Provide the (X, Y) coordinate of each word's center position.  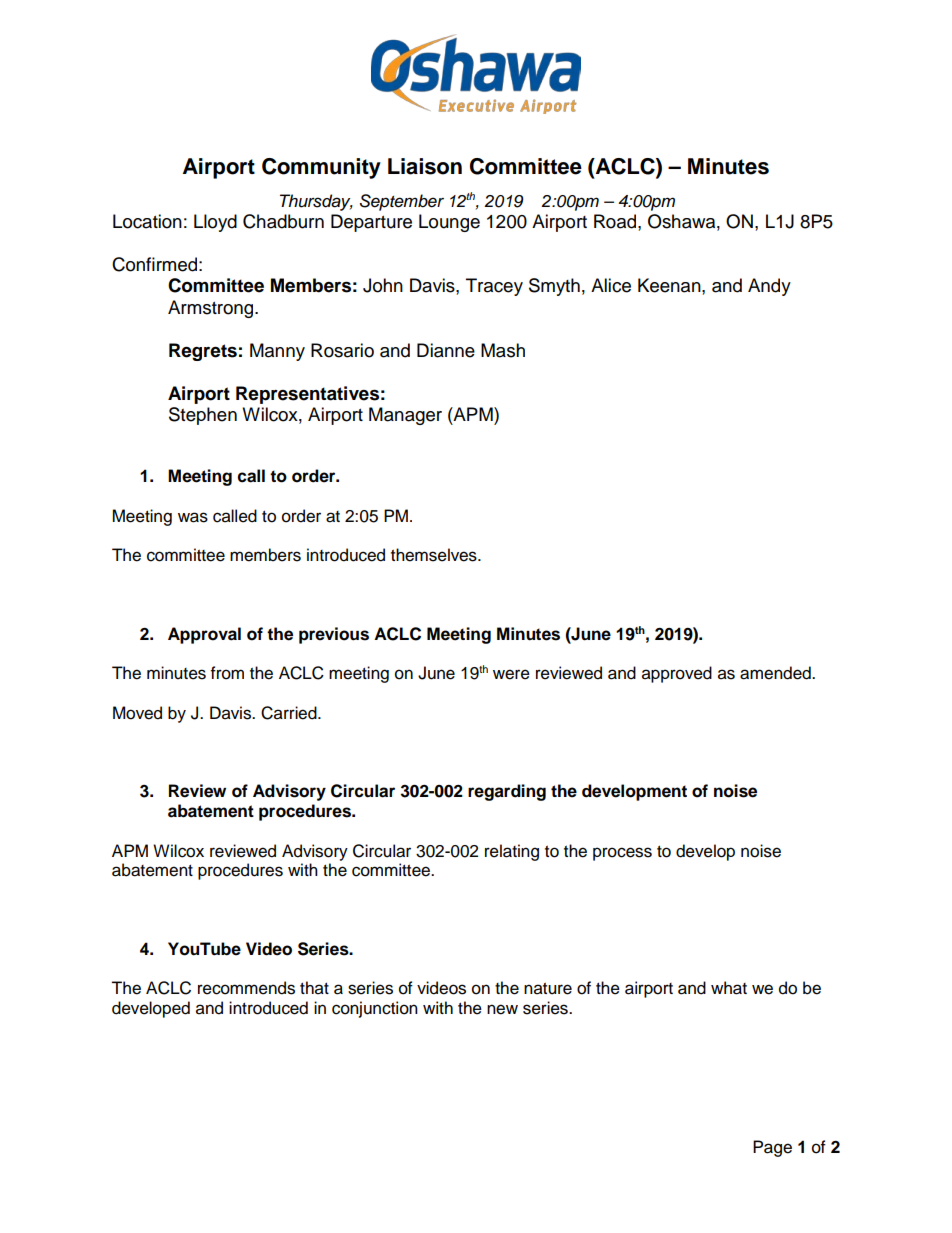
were (511, 674)
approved (677, 674)
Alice (611, 285)
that (314, 988)
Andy (769, 287)
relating (512, 852)
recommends (246, 988)
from (227, 673)
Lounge (449, 223)
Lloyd (215, 223)
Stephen (203, 416)
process (622, 854)
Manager (405, 416)
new (502, 1009)
